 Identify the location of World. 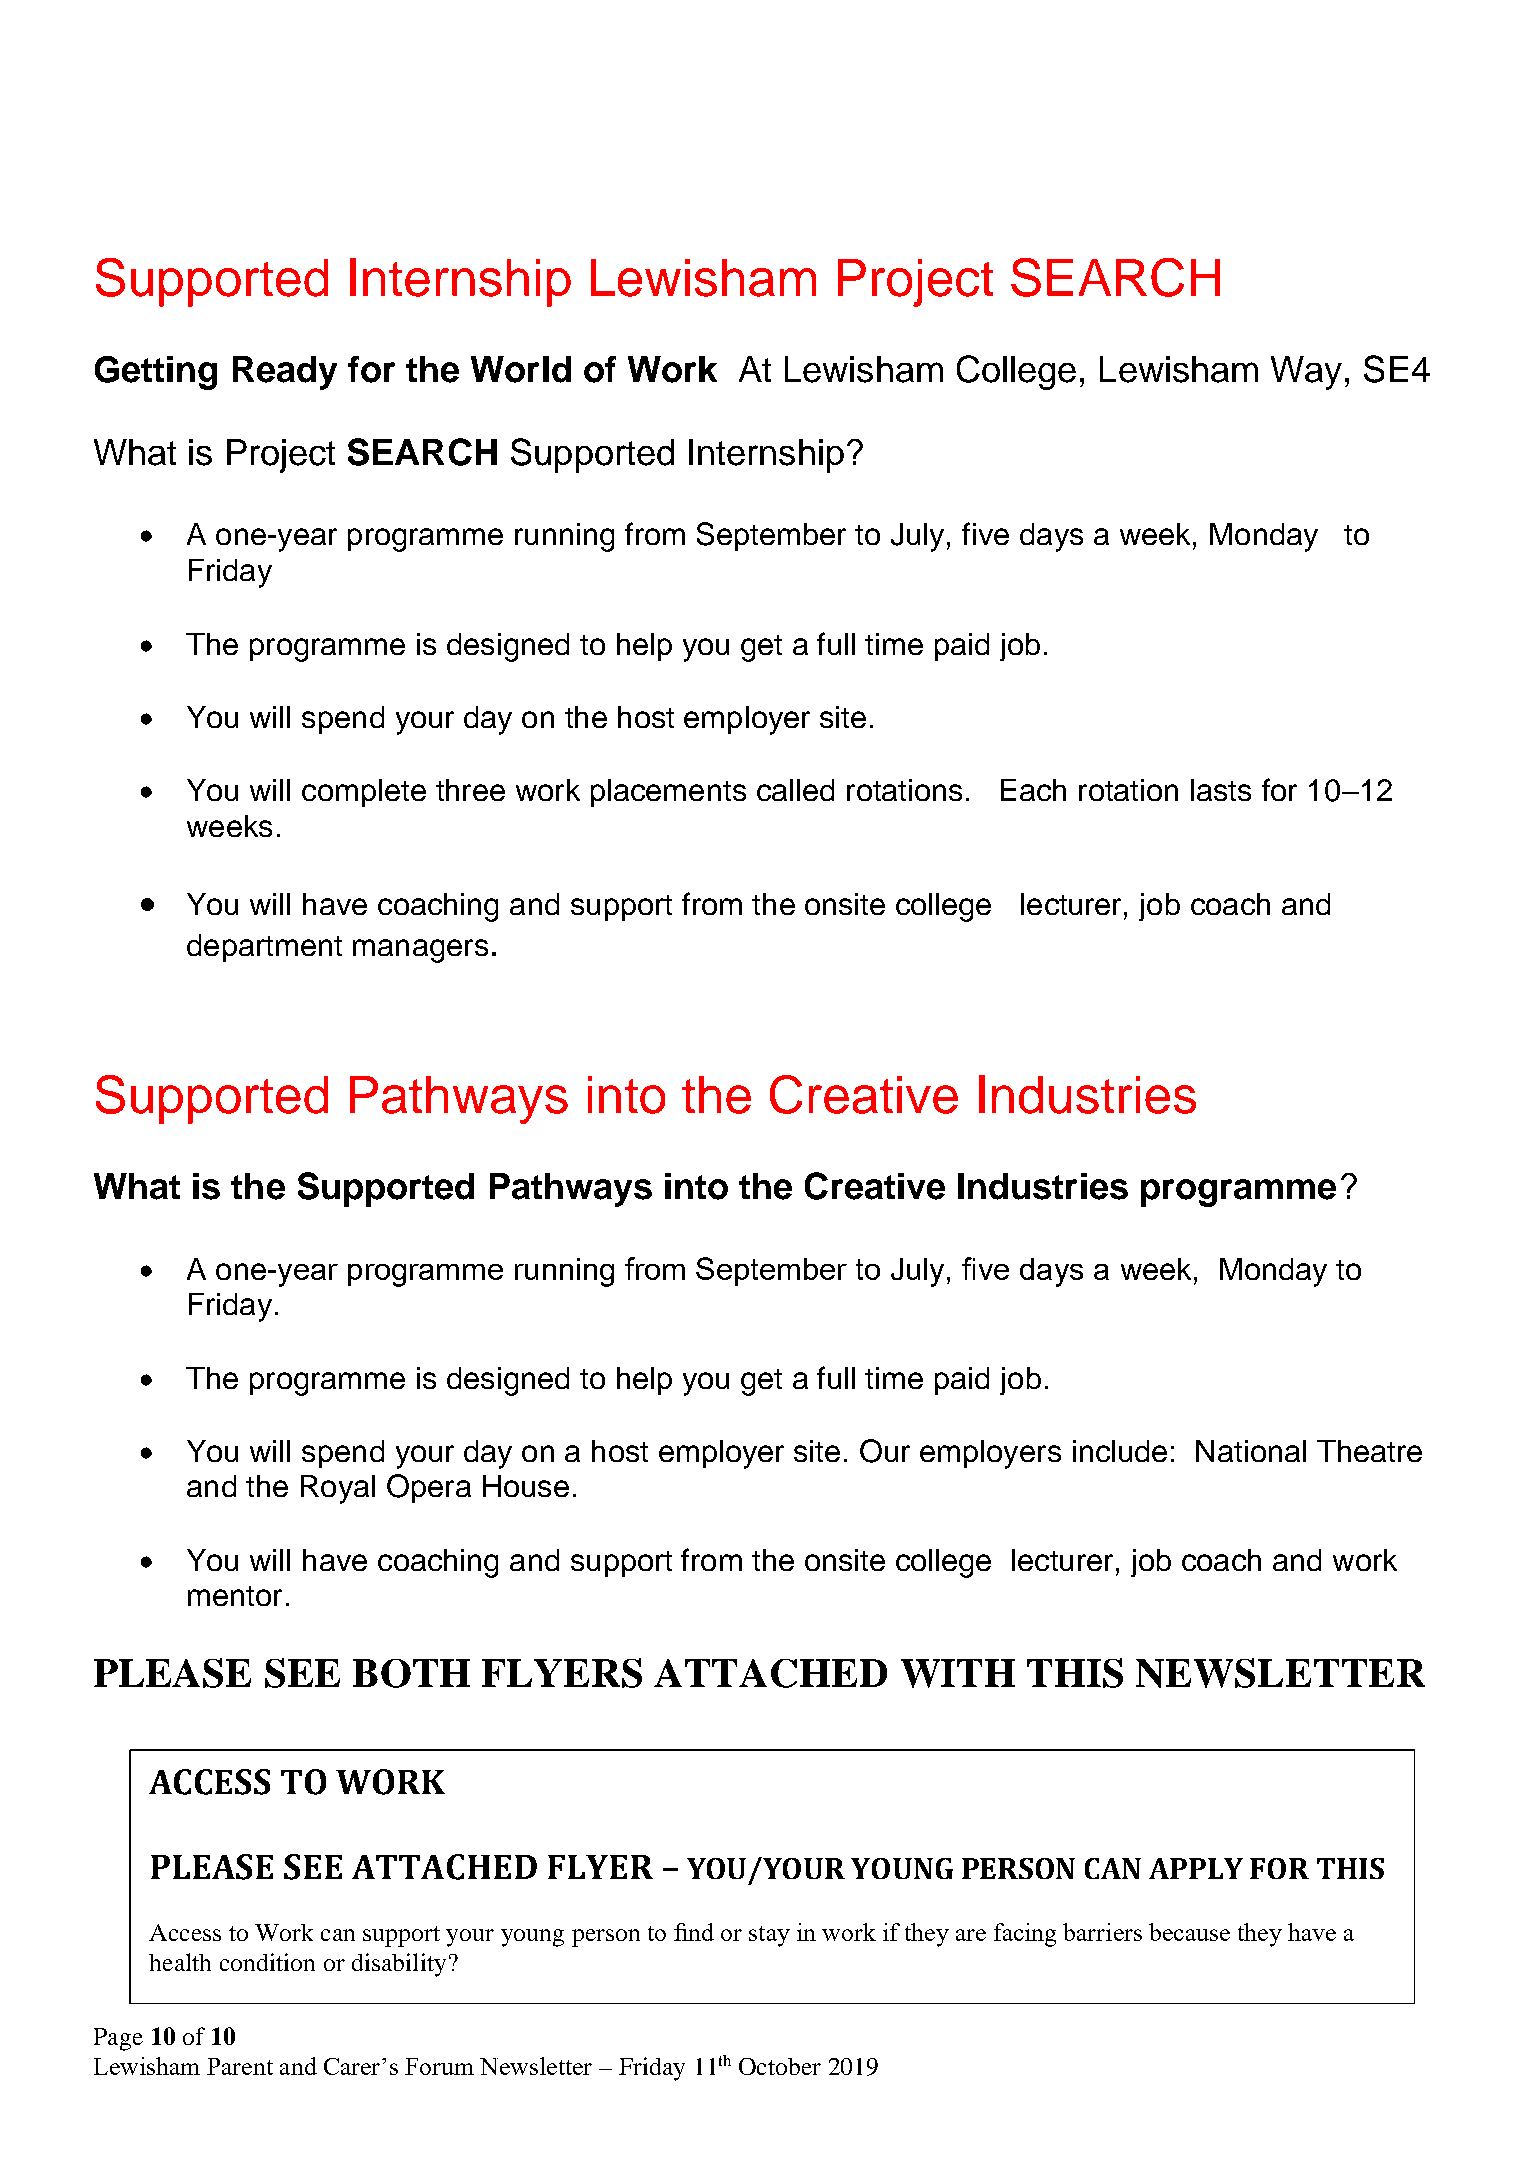
(521, 369).
